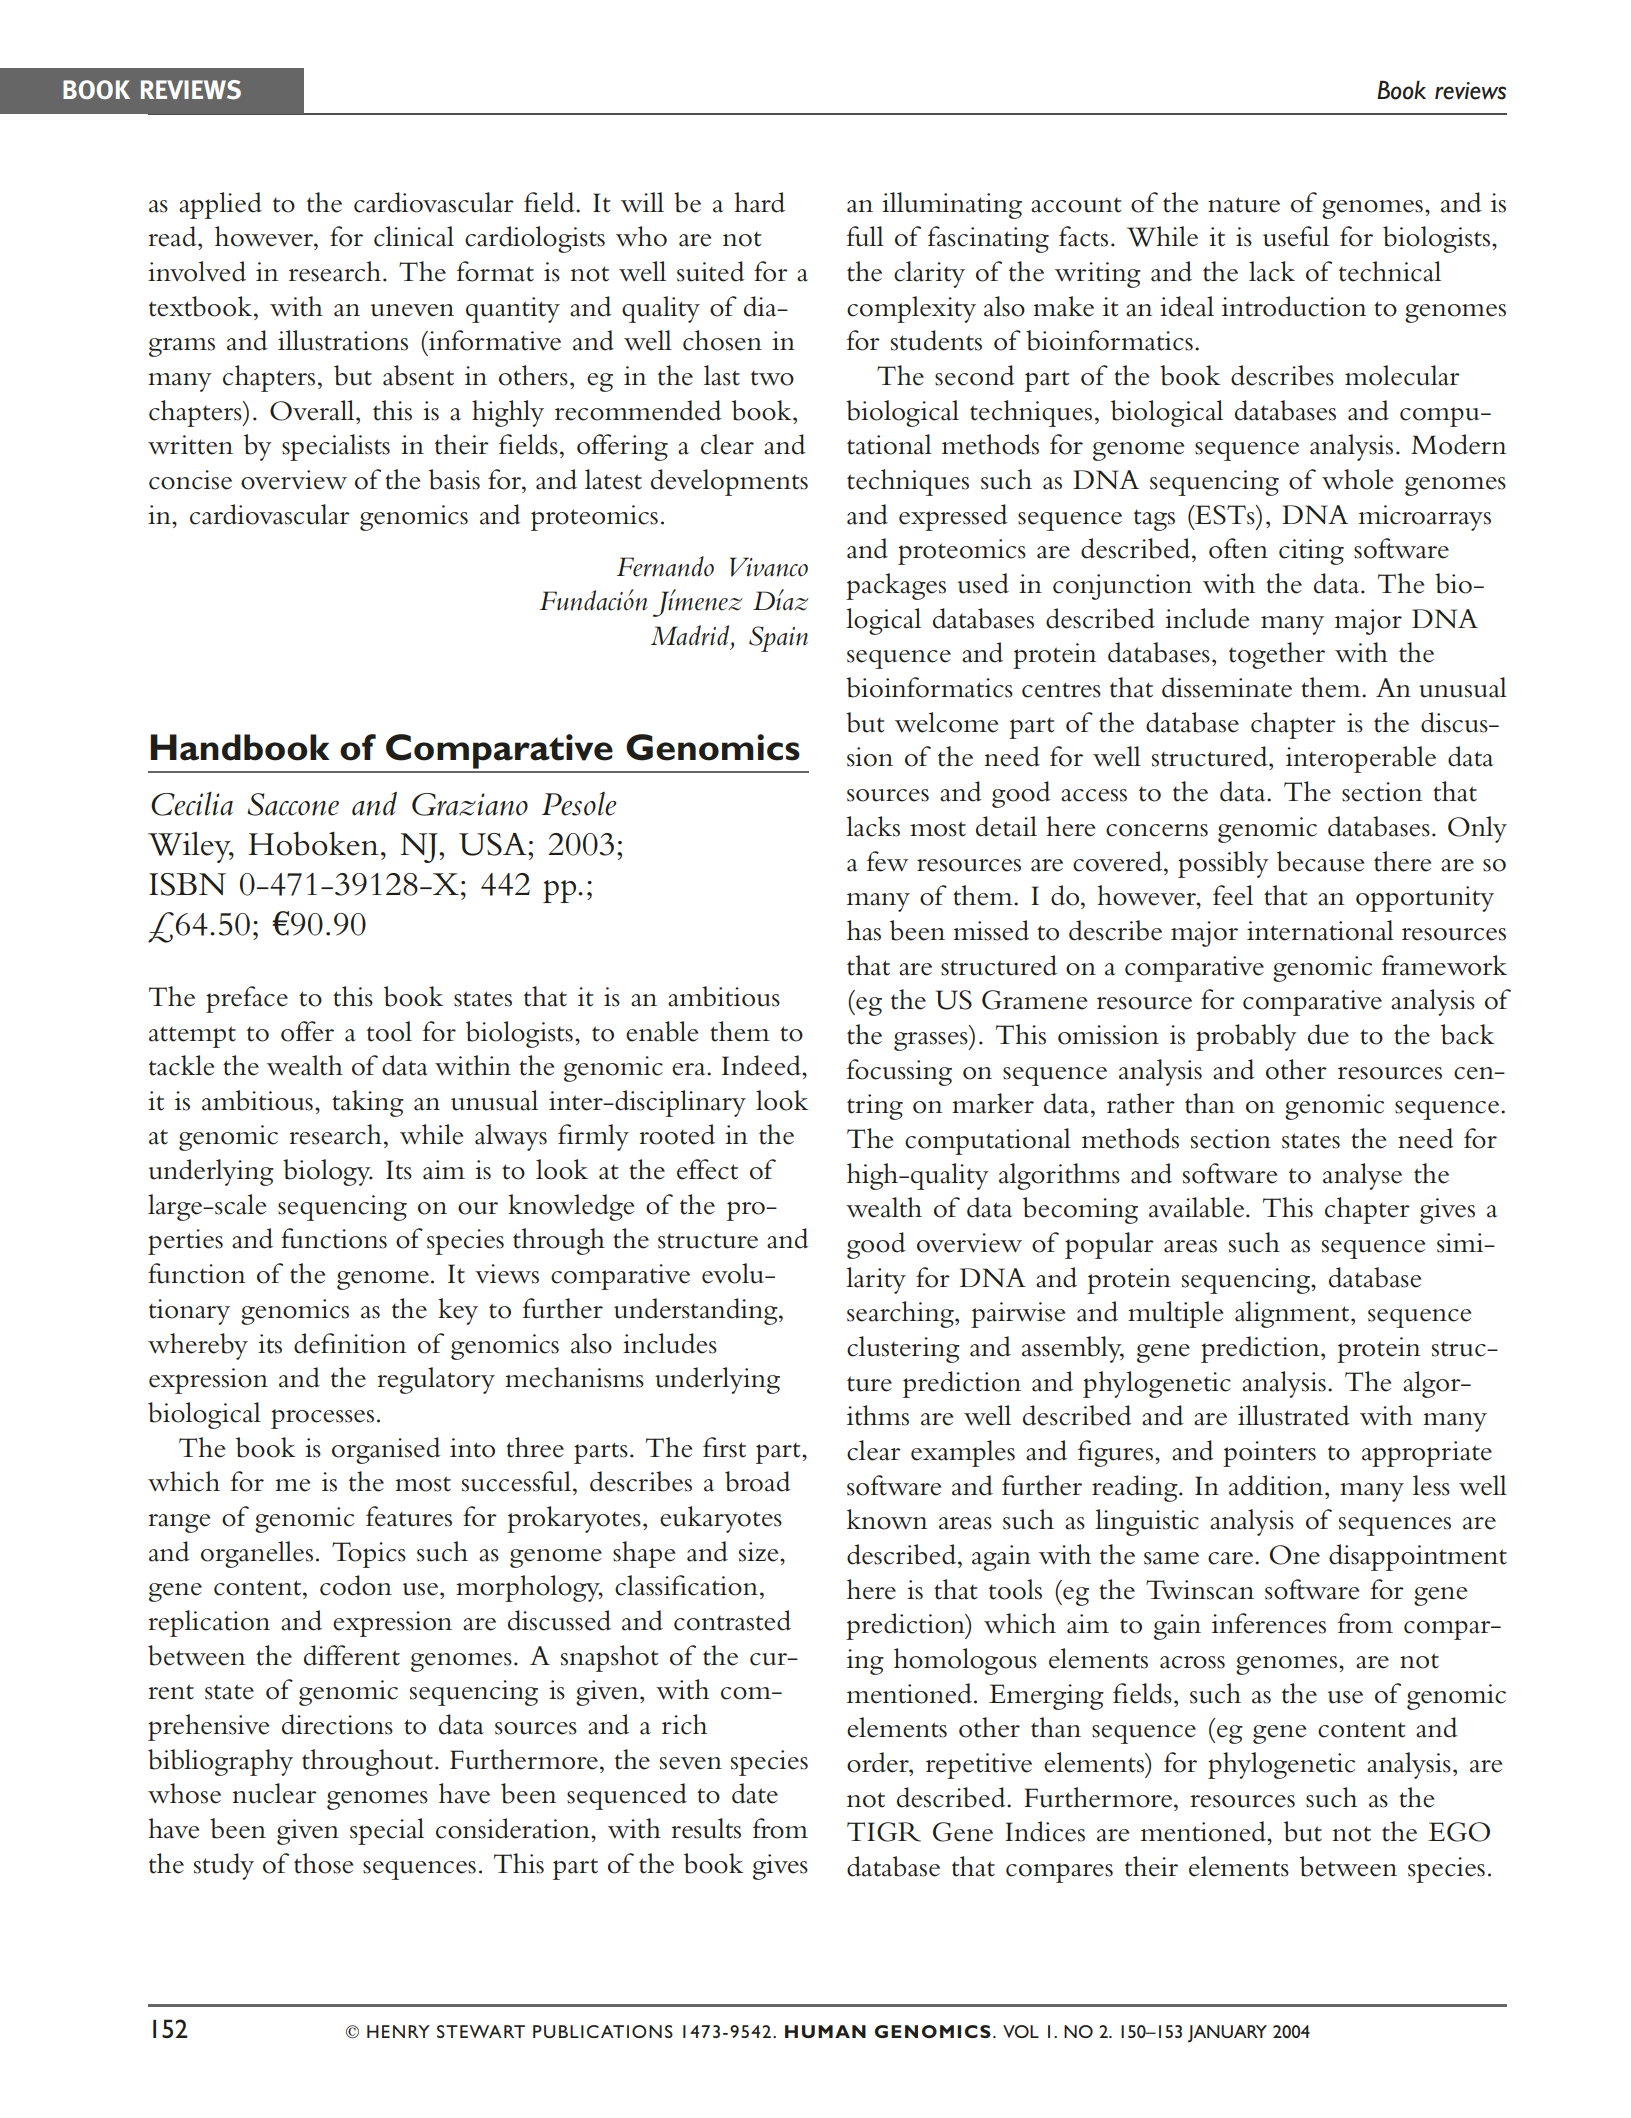 This screenshot has height=2118, width=1631. What do you see at coordinates (414, 236) in the screenshot?
I see `clinical` at bounding box center [414, 236].
